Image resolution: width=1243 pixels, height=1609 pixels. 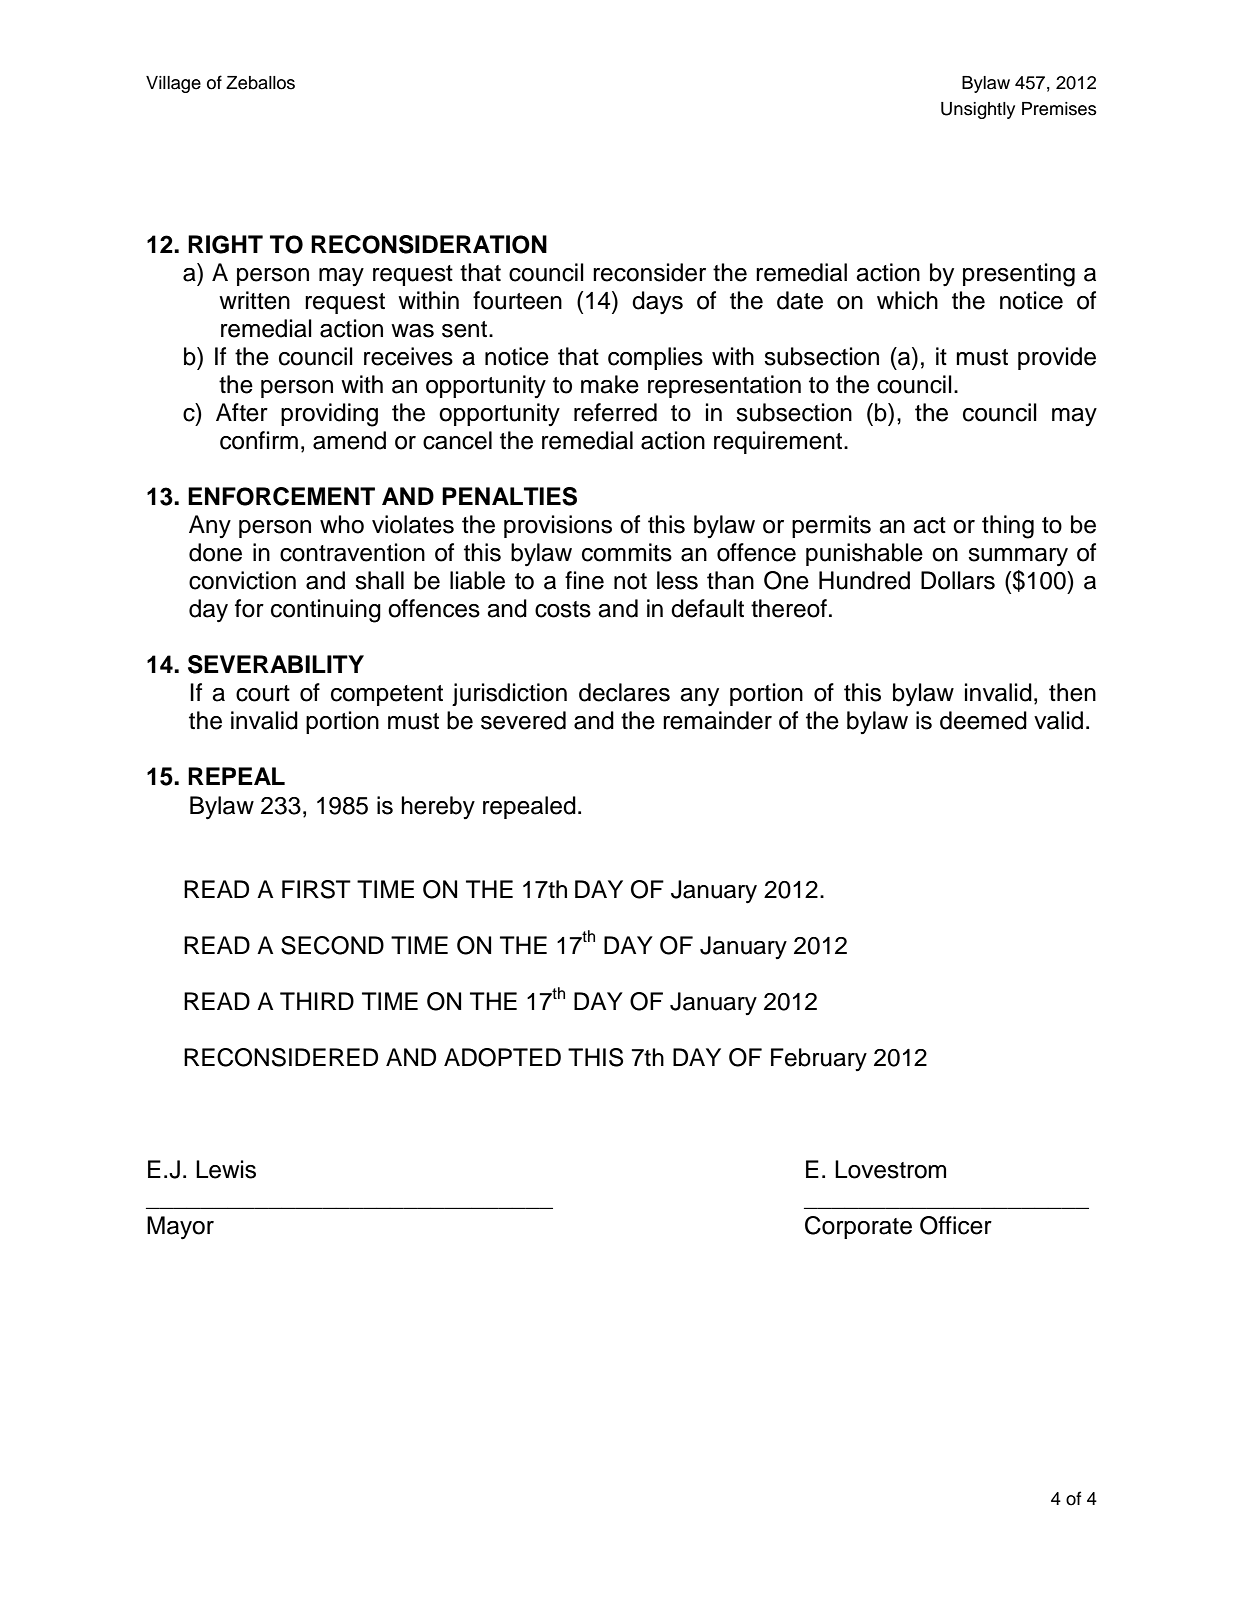 I want to click on Lewis, so click(x=226, y=1169).
